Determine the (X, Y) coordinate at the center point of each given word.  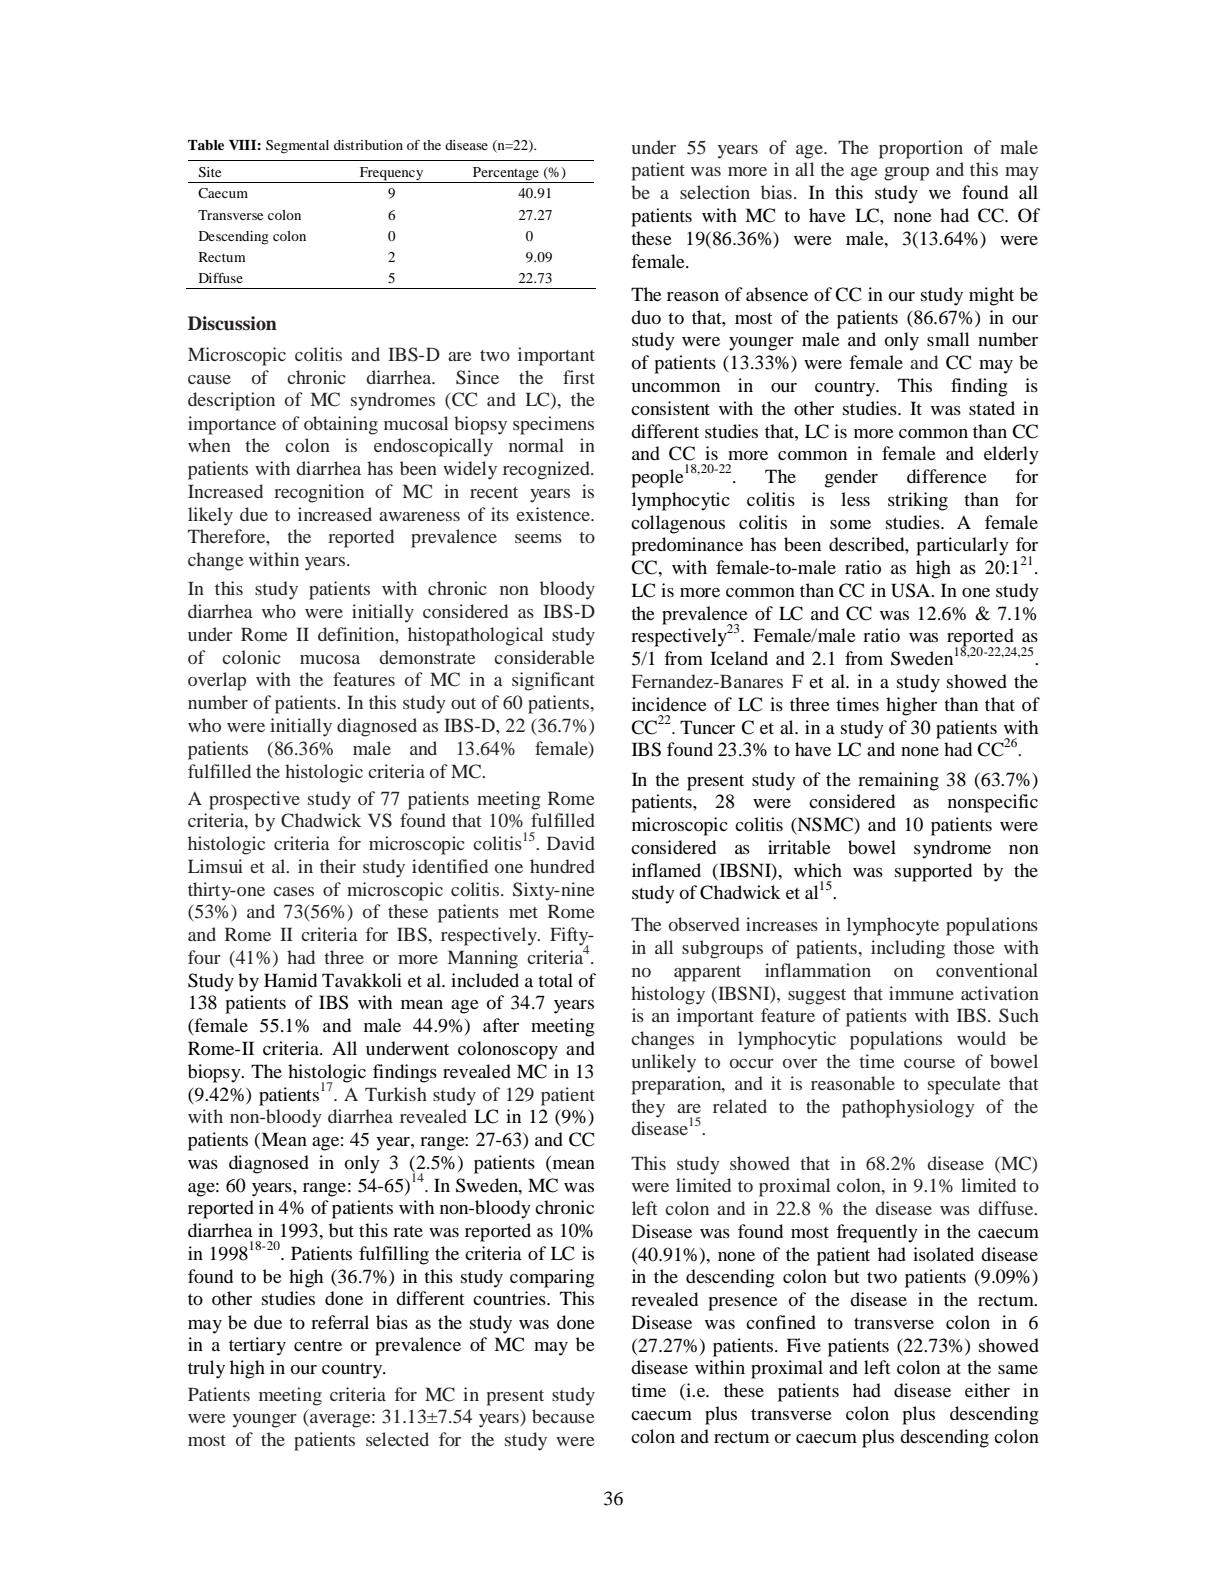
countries (510, 1298)
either (987, 1390)
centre (318, 1345)
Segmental (297, 147)
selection (715, 192)
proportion (921, 149)
